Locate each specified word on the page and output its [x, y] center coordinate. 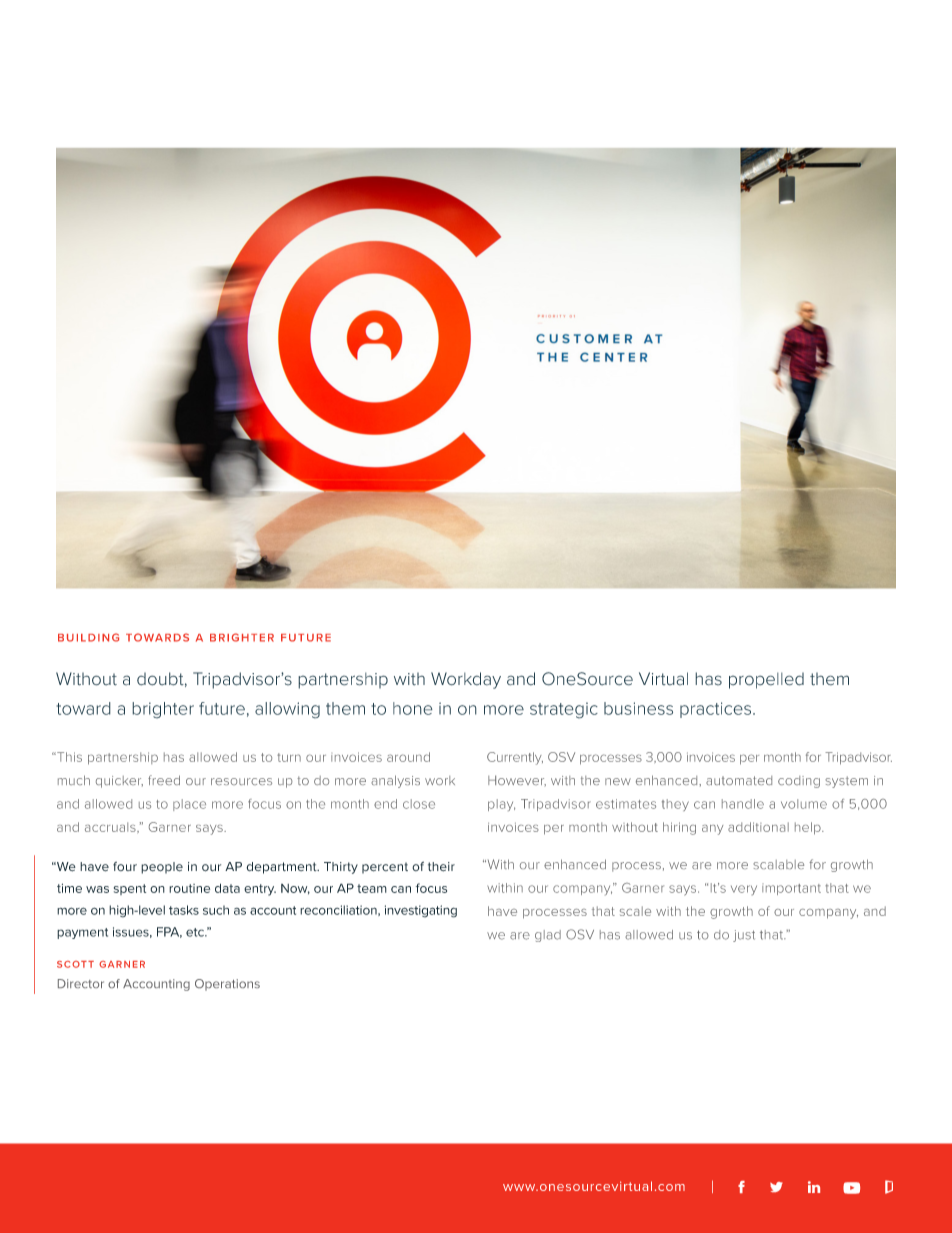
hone [413, 708]
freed [164, 780]
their [441, 867]
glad [548, 936]
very [744, 890]
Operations [227, 985]
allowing [287, 710]
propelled [766, 680]
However [517, 780]
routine [189, 888]
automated [739, 780]
